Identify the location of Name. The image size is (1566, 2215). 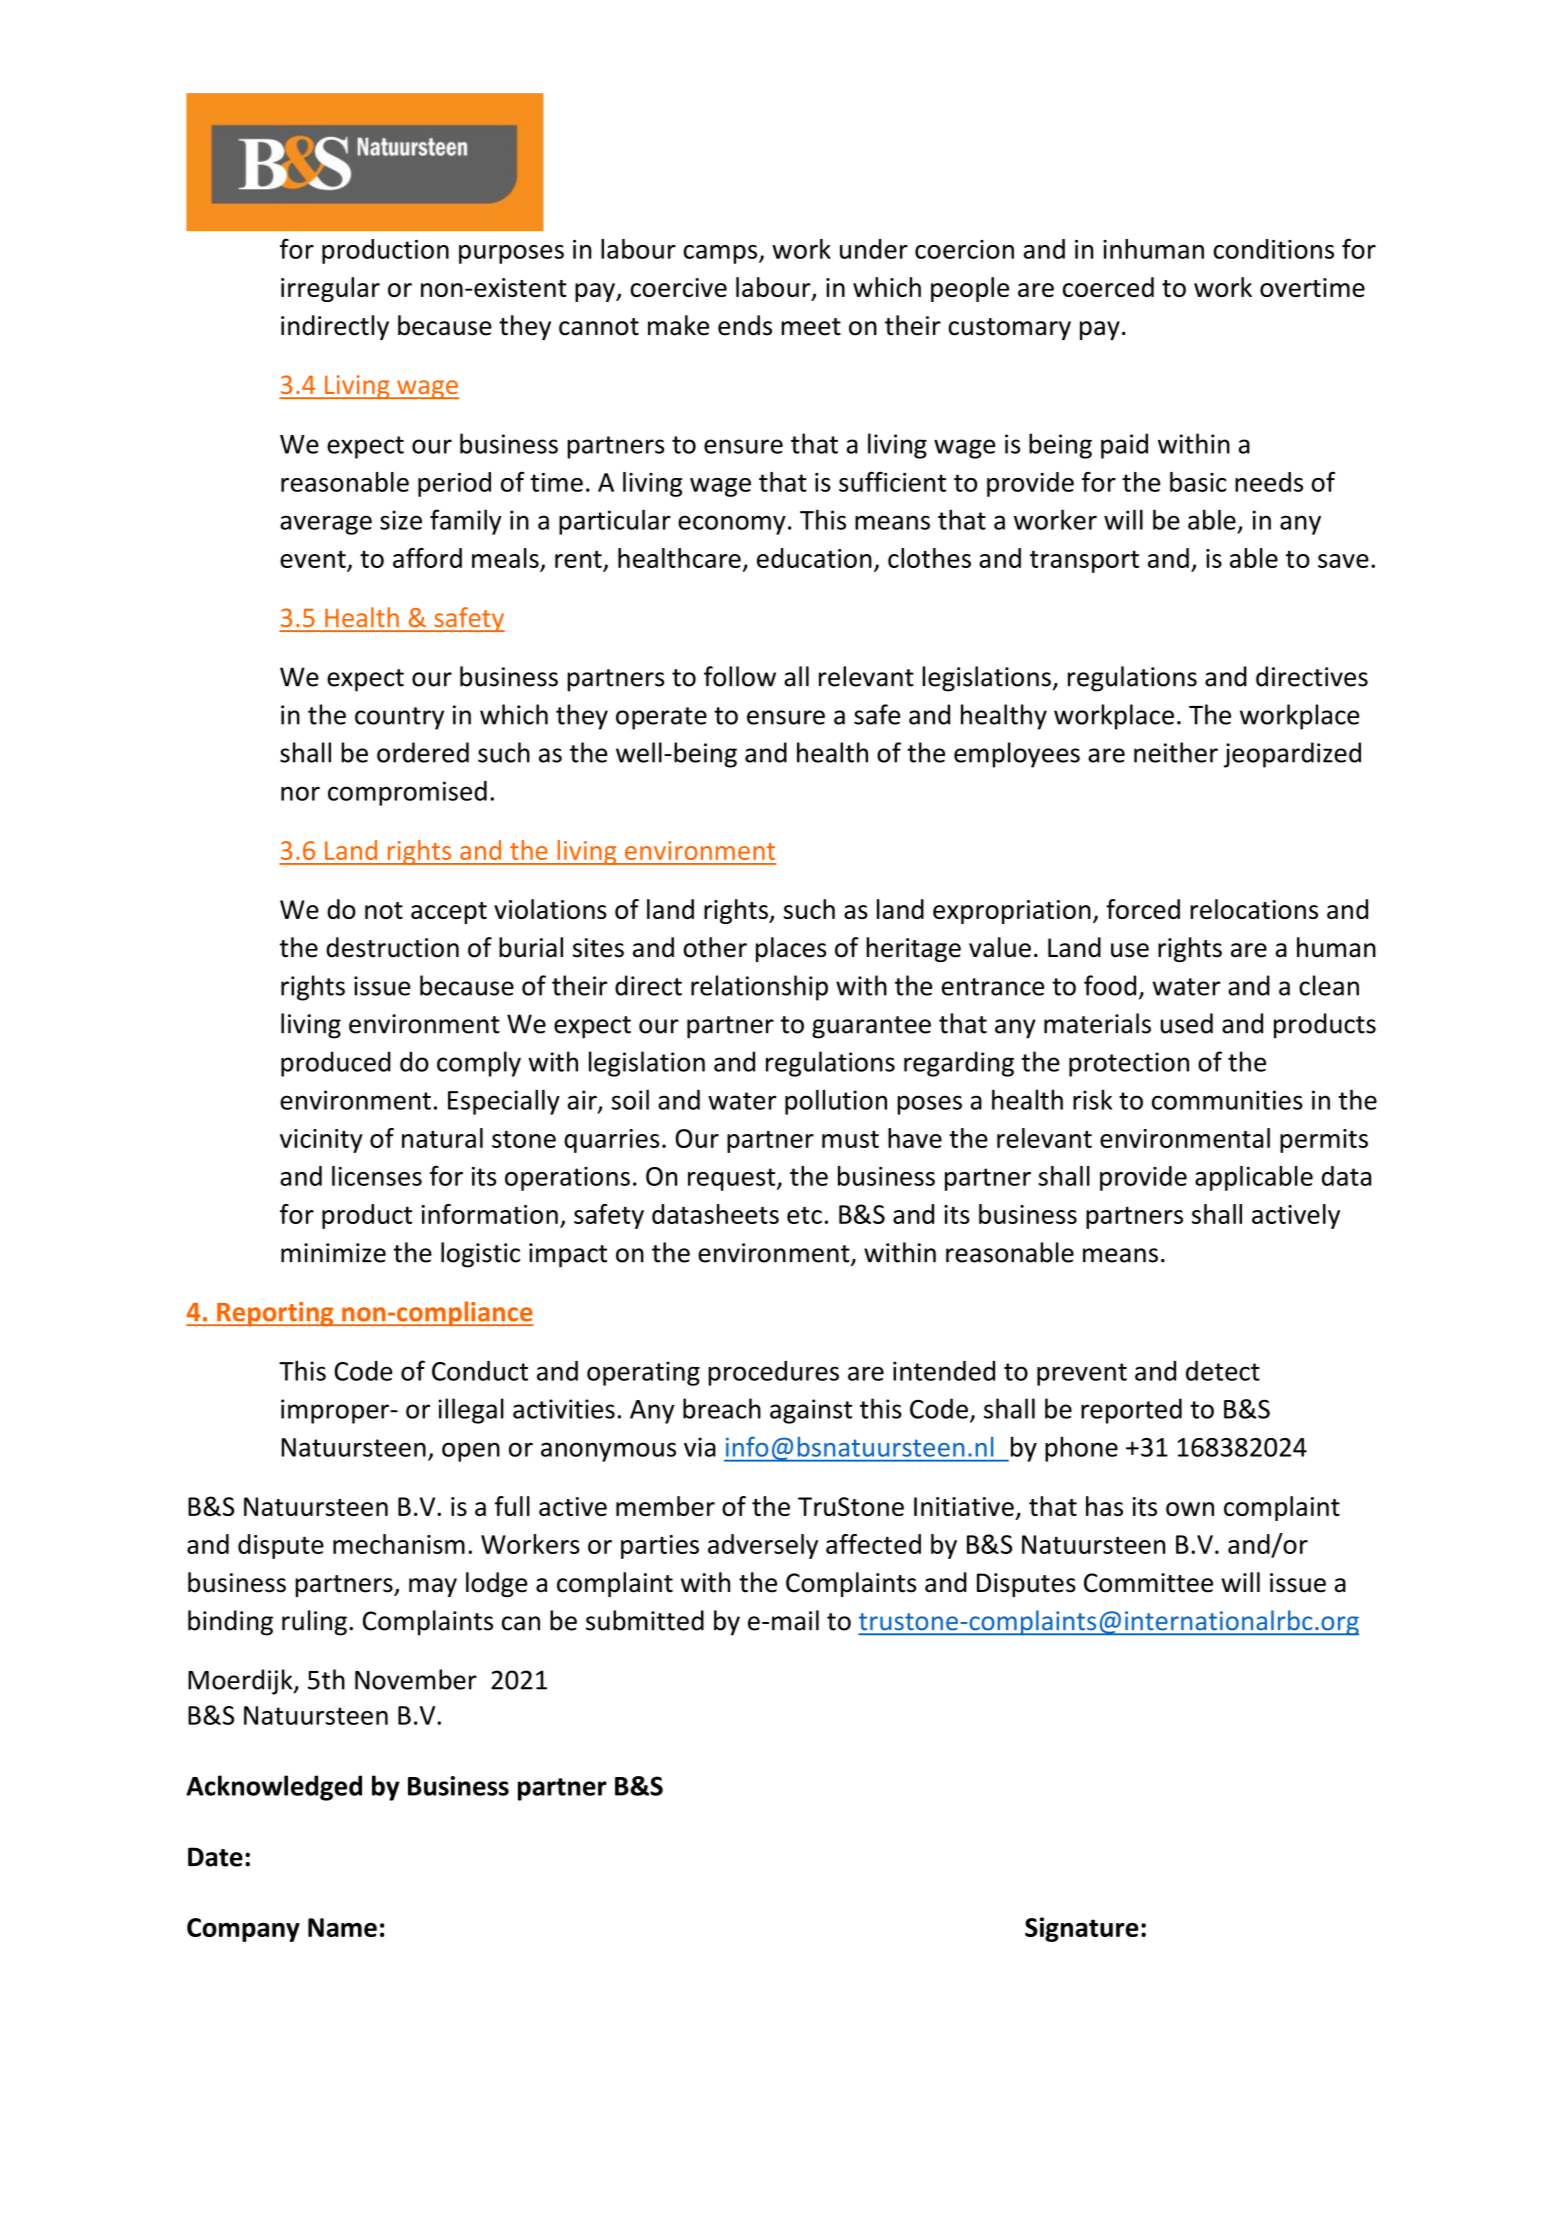
(342, 1927).
